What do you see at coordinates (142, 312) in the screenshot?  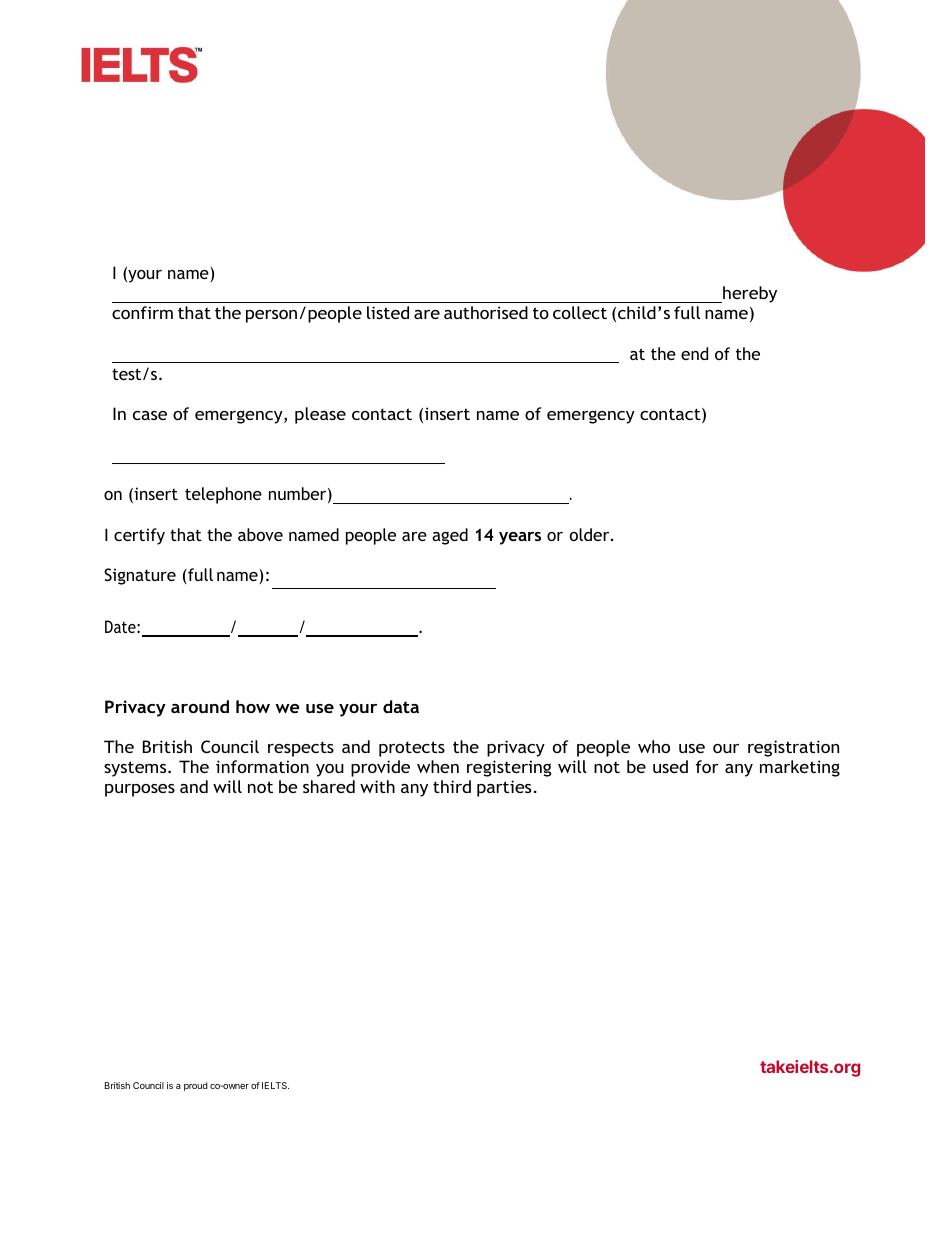 I see `confirm` at bounding box center [142, 312].
